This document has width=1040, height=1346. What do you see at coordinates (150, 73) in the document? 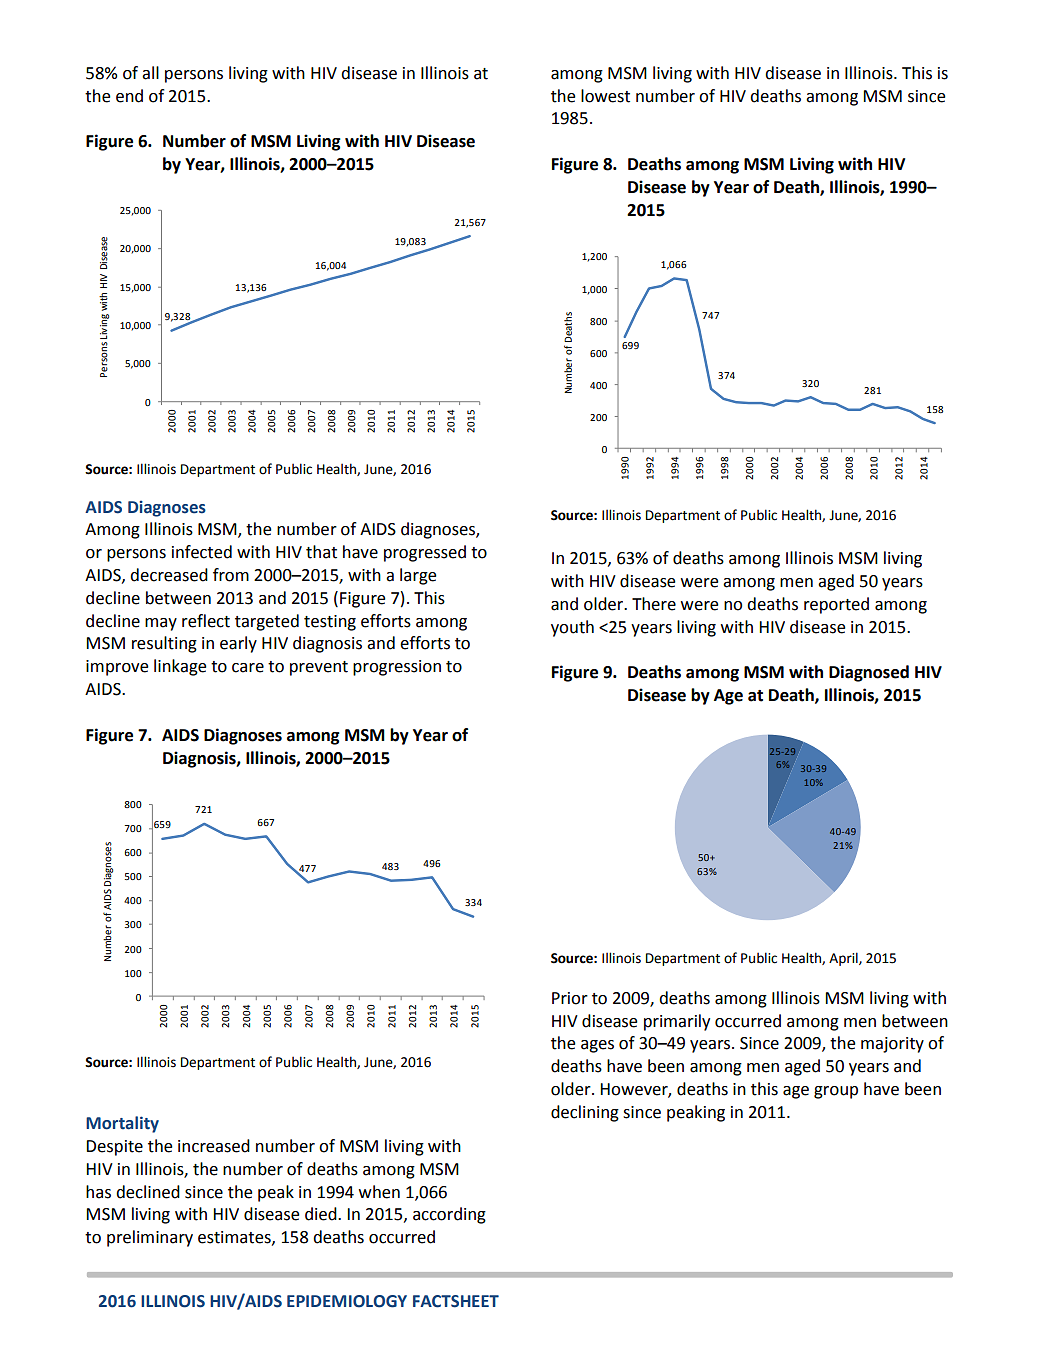
I see `all` at bounding box center [150, 73].
